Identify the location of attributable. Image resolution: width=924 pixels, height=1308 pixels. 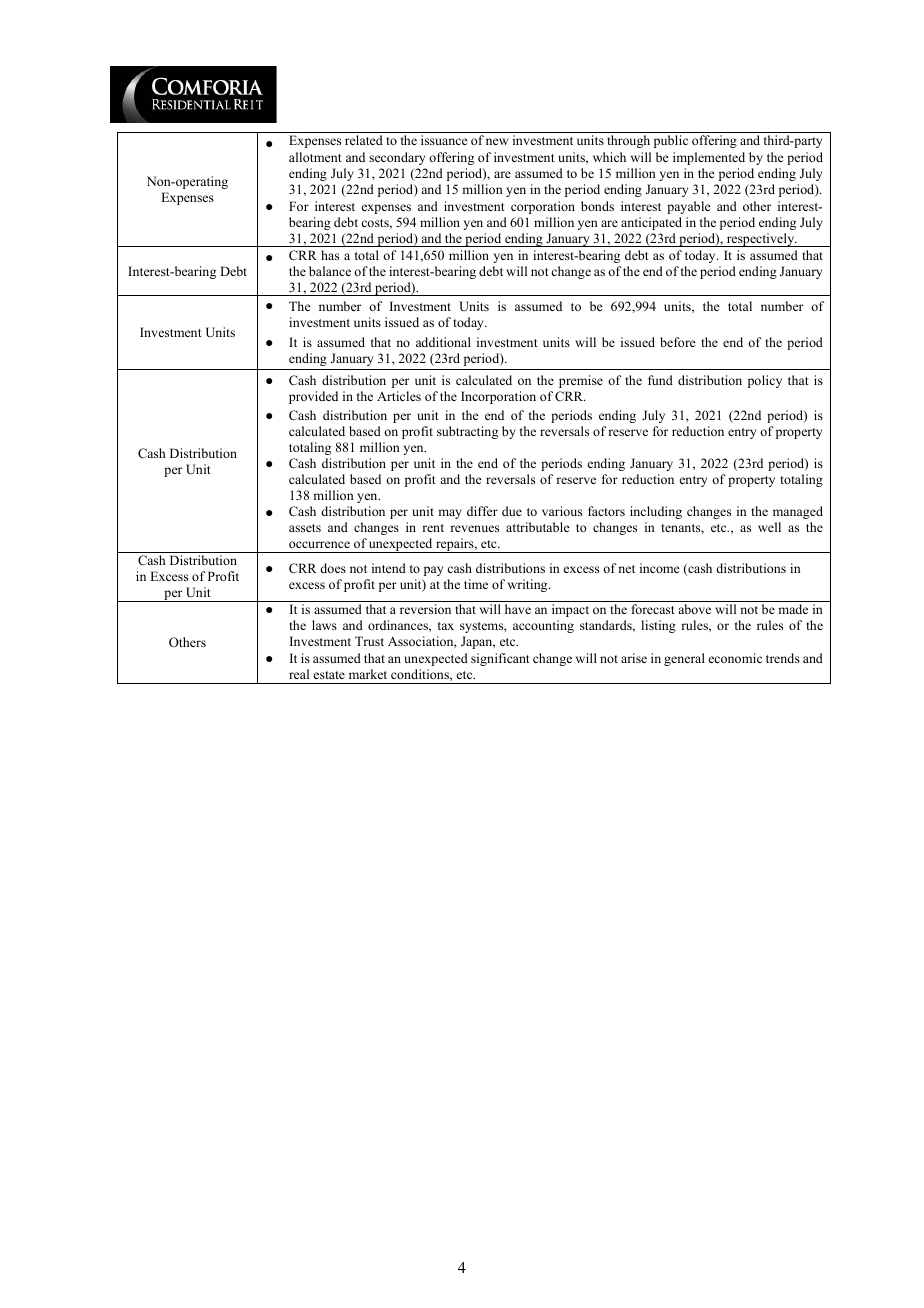
(538, 527).
